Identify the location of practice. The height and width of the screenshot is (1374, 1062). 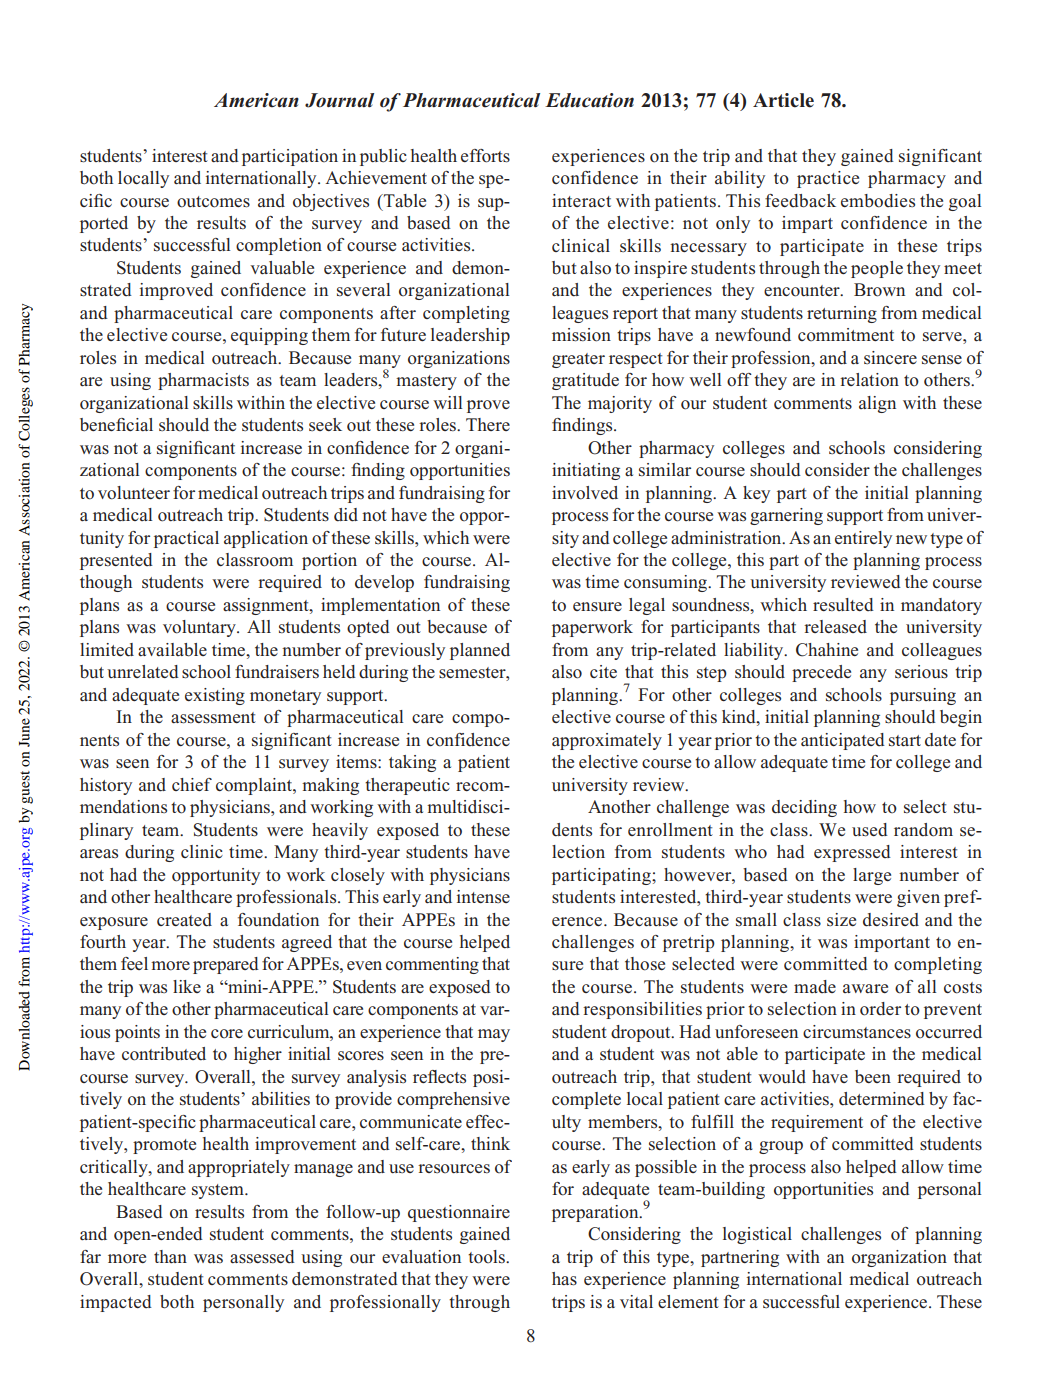
(828, 179).
